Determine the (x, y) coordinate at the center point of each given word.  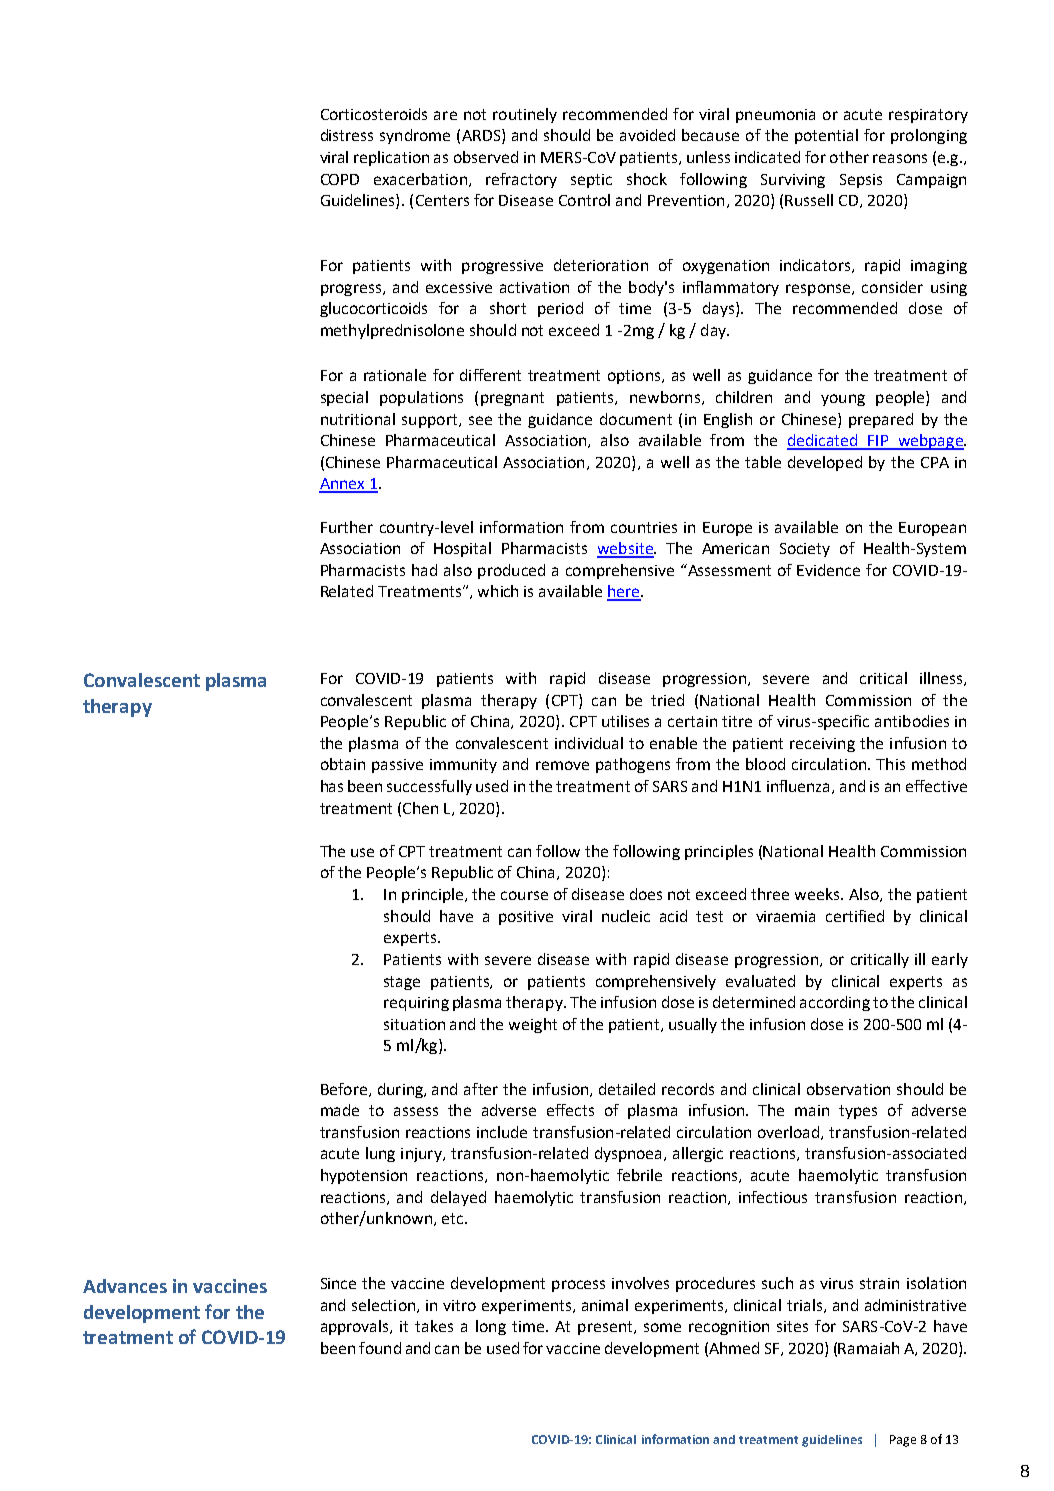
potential (826, 136)
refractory (521, 180)
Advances (125, 1286)
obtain (343, 764)
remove (562, 765)
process (578, 1286)
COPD (340, 179)
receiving (822, 745)
